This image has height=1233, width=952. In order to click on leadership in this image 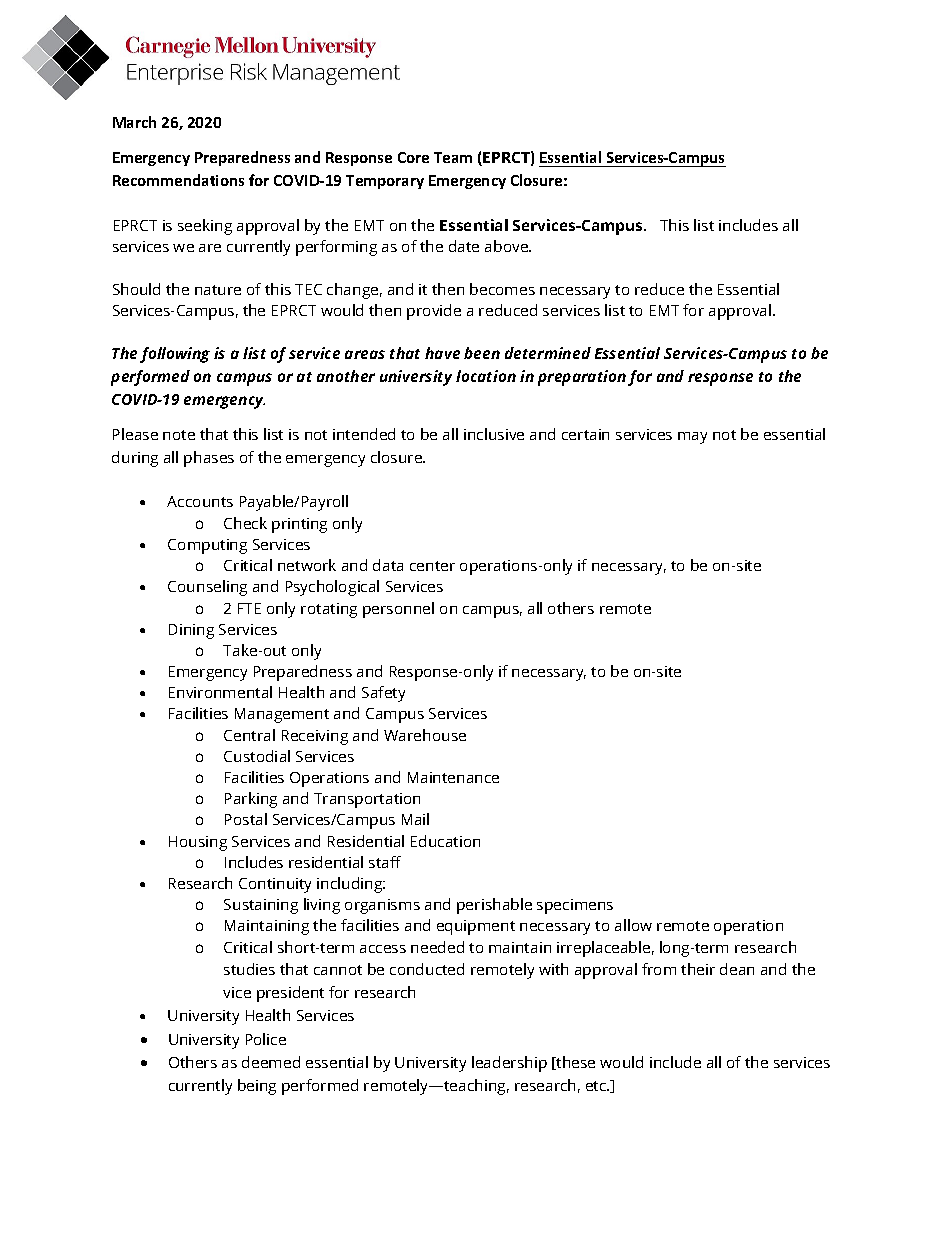, I will do `click(509, 1064)`.
